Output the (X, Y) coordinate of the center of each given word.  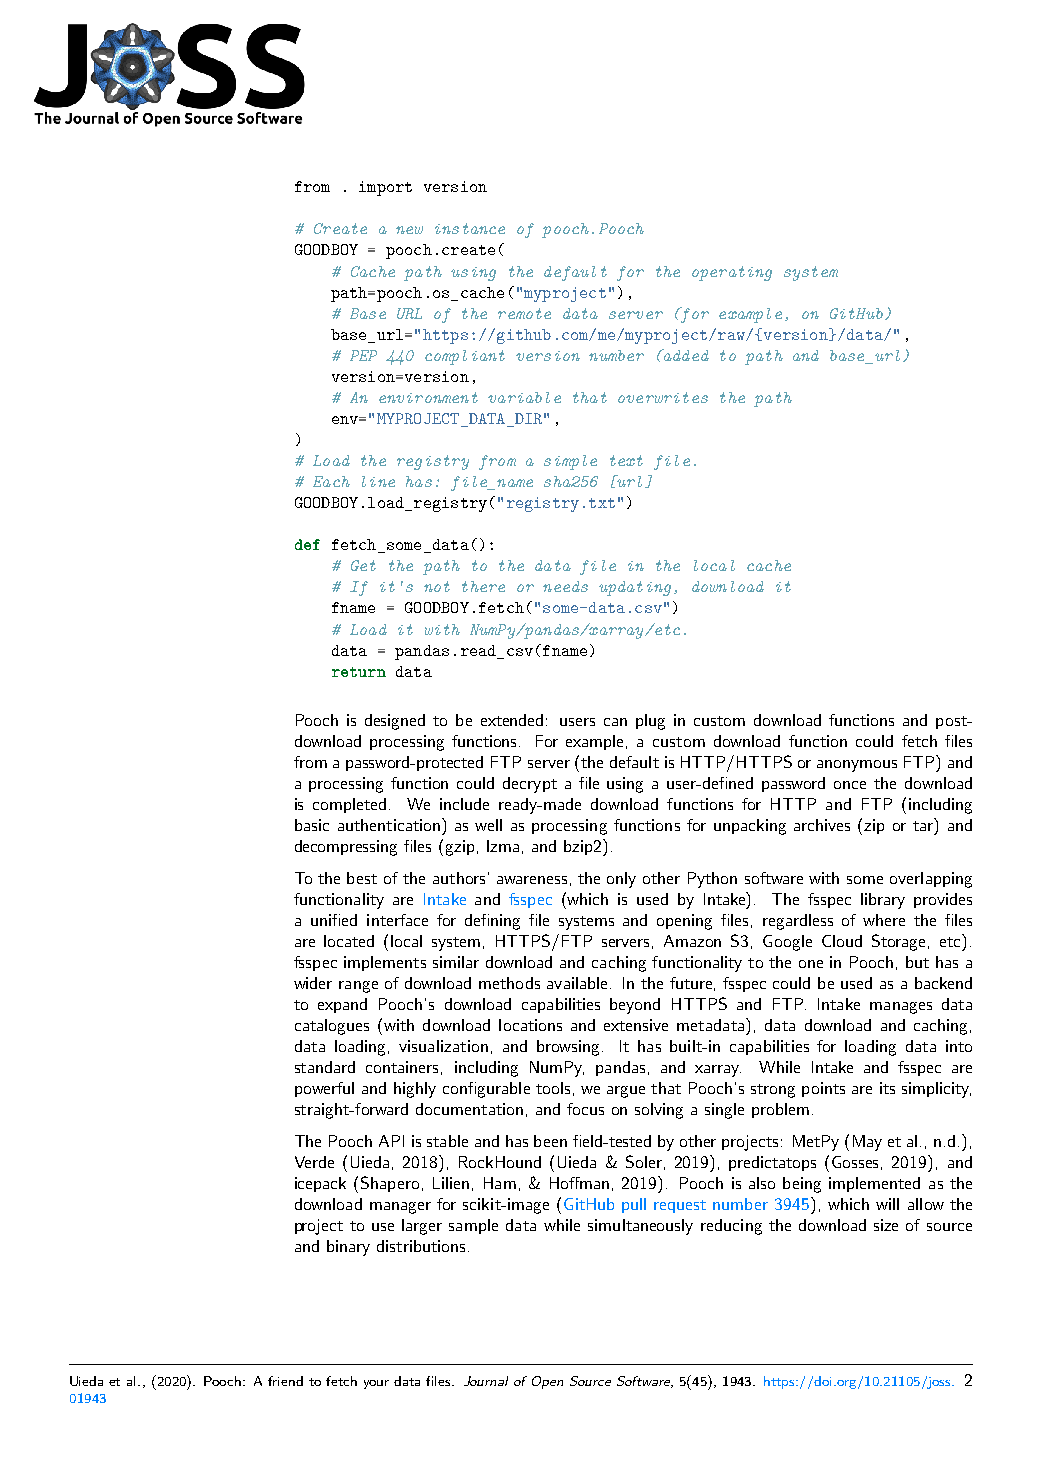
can (615, 722)
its (887, 1088)
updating (635, 588)
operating (732, 273)
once (850, 785)
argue (626, 1092)
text (626, 460)
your (376, 1384)
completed (349, 805)
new (409, 230)
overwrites (663, 397)
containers (402, 1067)
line (378, 481)
